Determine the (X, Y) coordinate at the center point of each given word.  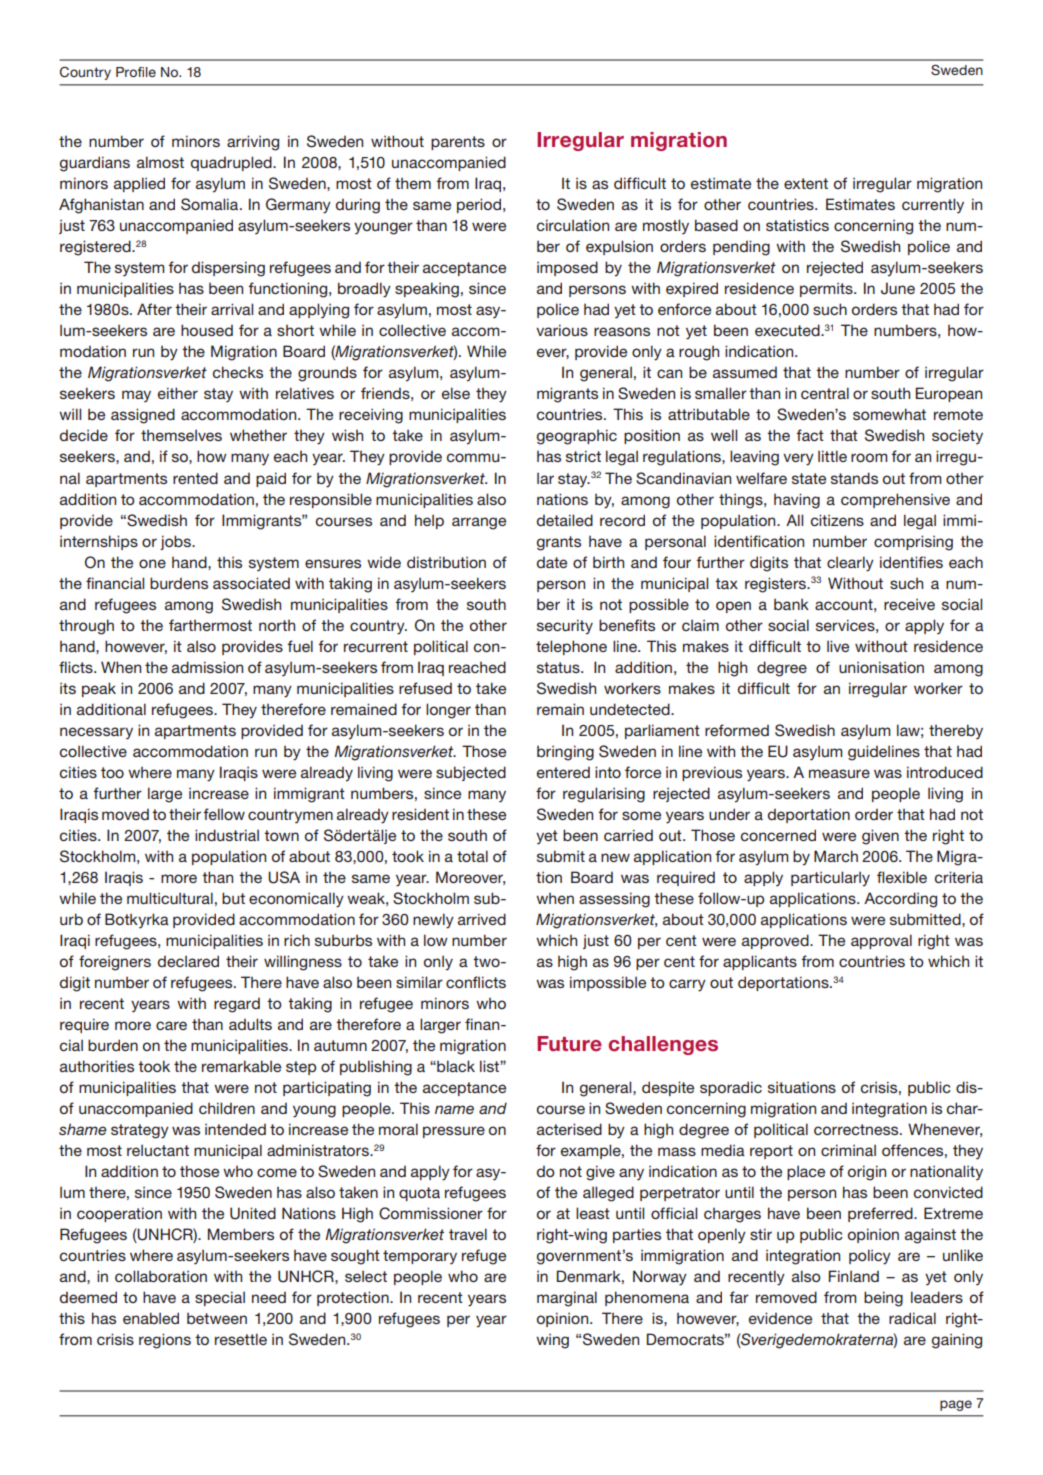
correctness (857, 1129)
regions (165, 1341)
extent (806, 183)
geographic (577, 437)
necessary (96, 733)
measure (839, 773)
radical (912, 1318)
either (178, 393)
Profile (136, 72)
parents (458, 143)
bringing (565, 753)
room (869, 457)
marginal (567, 1299)
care (171, 1025)
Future (569, 1044)
